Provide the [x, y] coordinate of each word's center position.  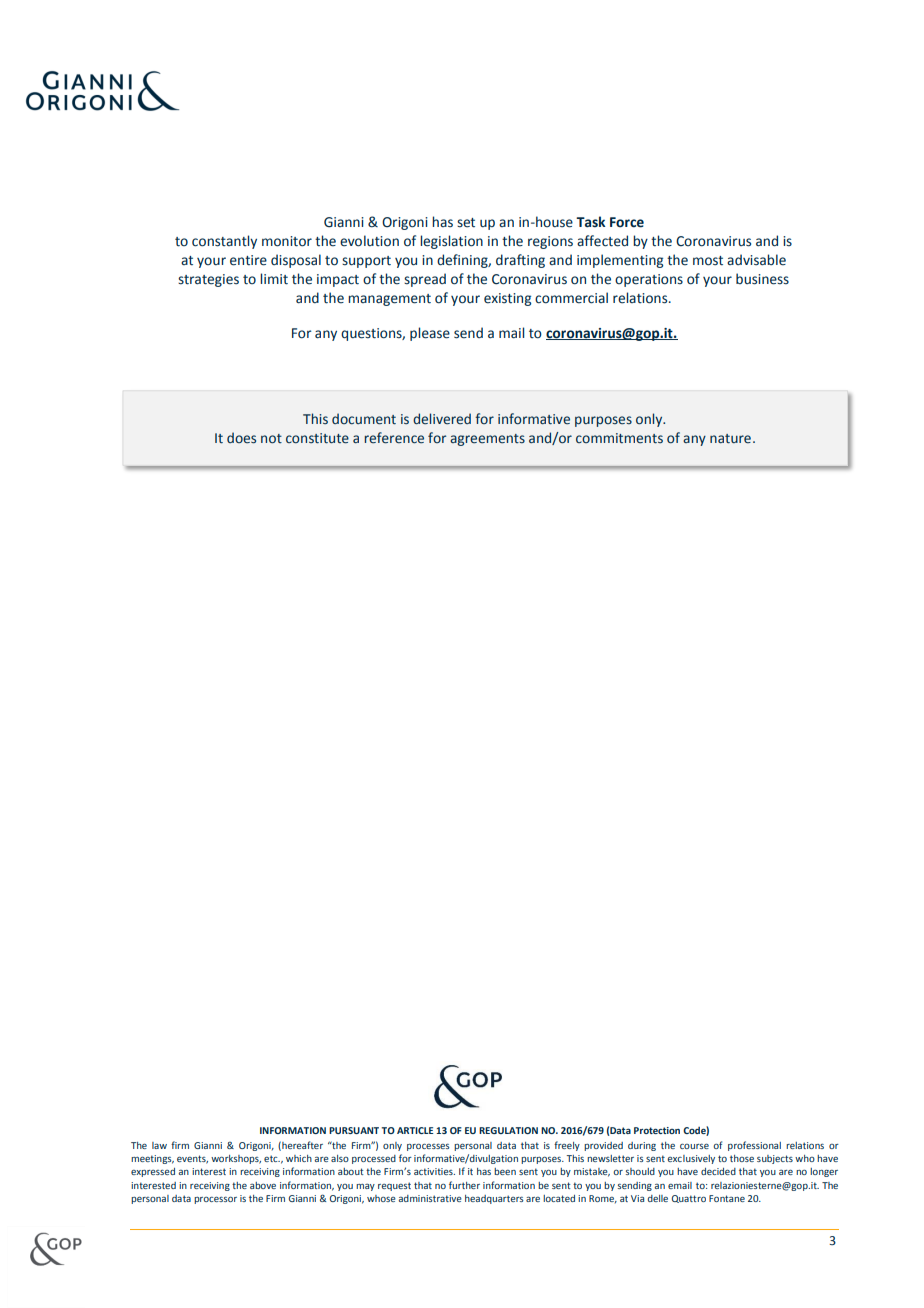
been [505, 1171]
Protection [657, 1130]
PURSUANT [354, 1130]
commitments [619, 438]
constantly [224, 242]
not [271, 439]
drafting [520, 261]
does [241, 438]
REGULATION [508, 1130]
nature [730, 439]
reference [394, 438]
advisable [756, 260]
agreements [487, 440]
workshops [236, 1159]
